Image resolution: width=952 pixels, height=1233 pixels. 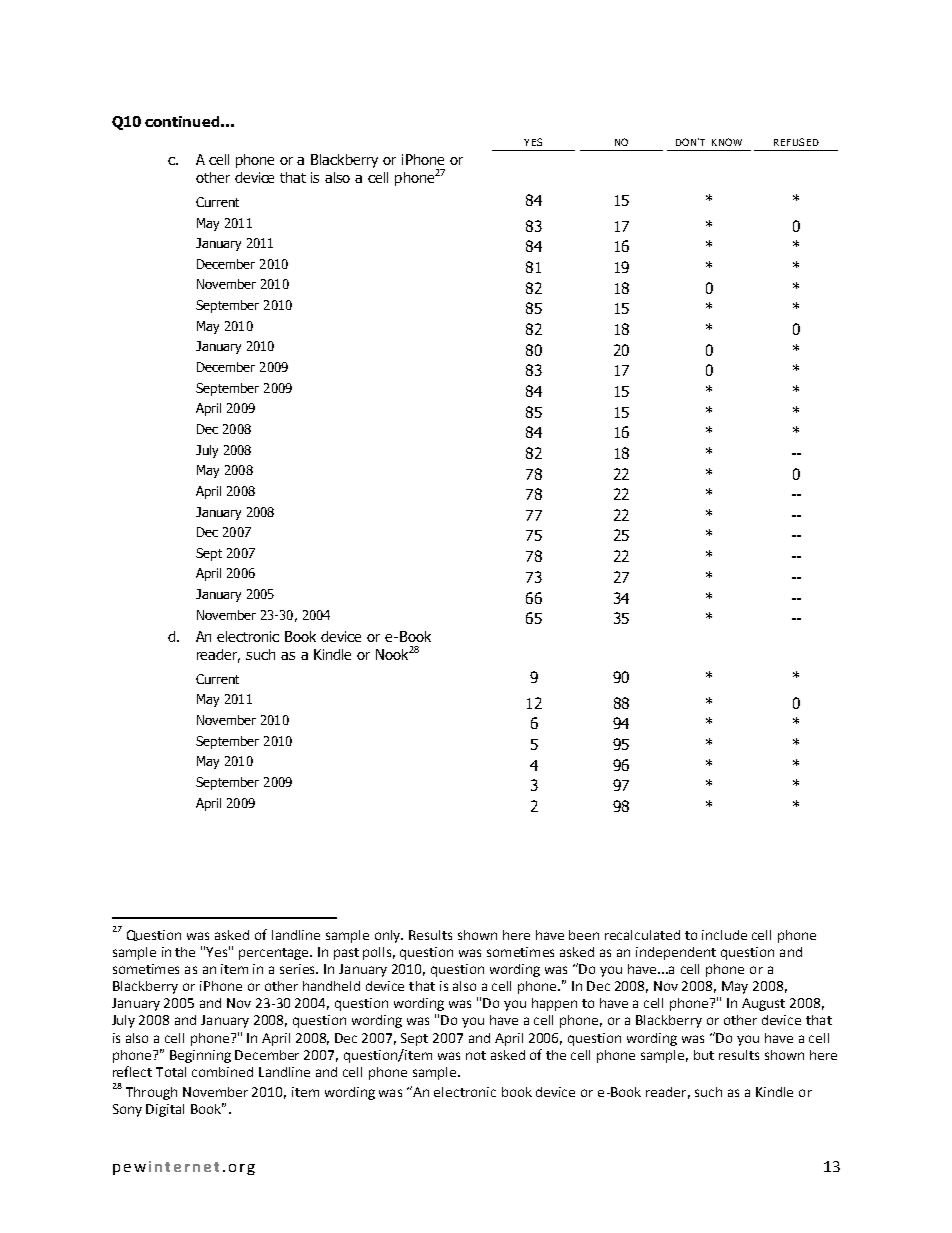 What do you see at coordinates (727, 142) in the screenshot?
I see `KNOW` at bounding box center [727, 142].
